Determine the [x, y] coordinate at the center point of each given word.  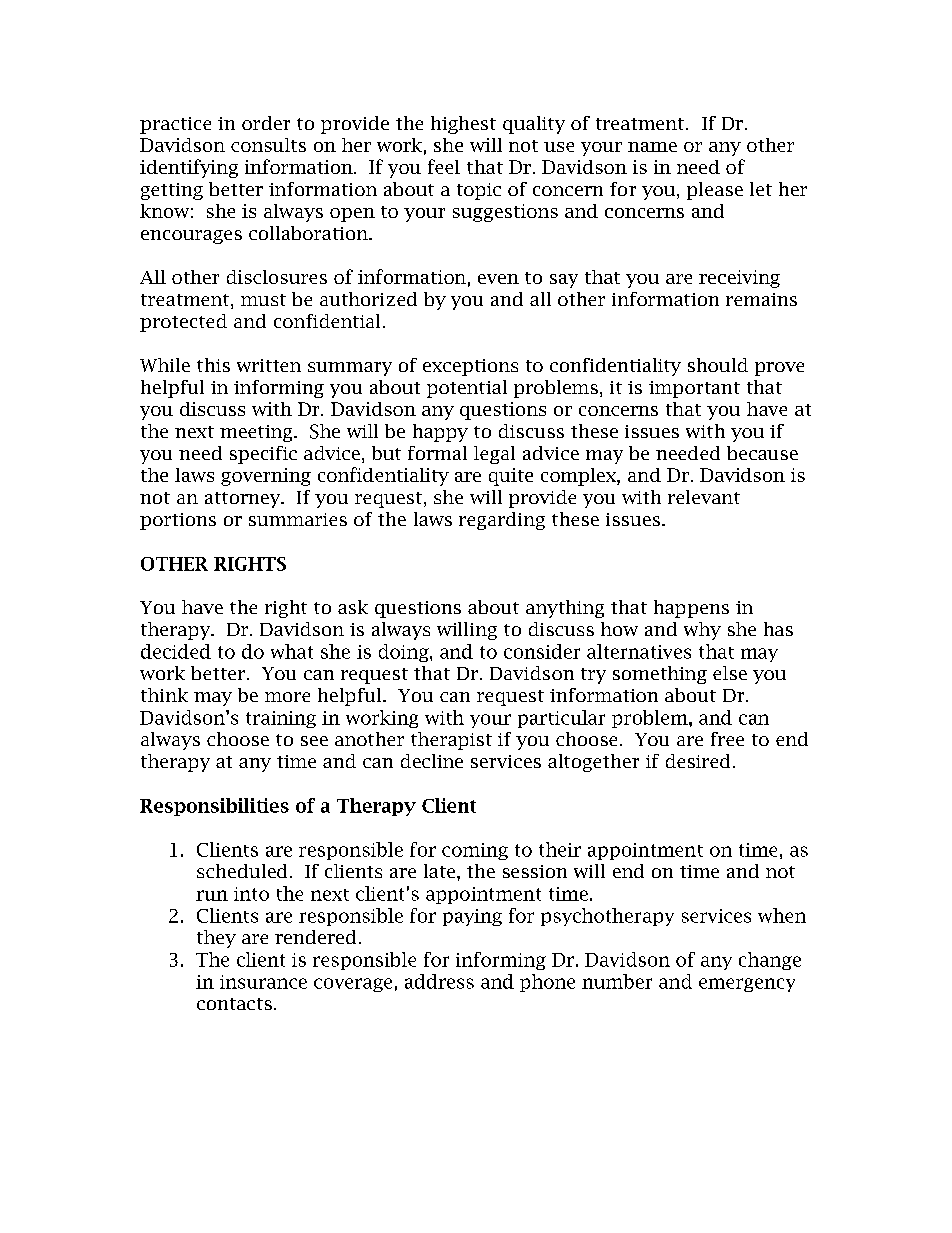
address [439, 981]
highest [463, 125]
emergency [747, 985]
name [652, 147]
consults [268, 145]
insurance [263, 982]
